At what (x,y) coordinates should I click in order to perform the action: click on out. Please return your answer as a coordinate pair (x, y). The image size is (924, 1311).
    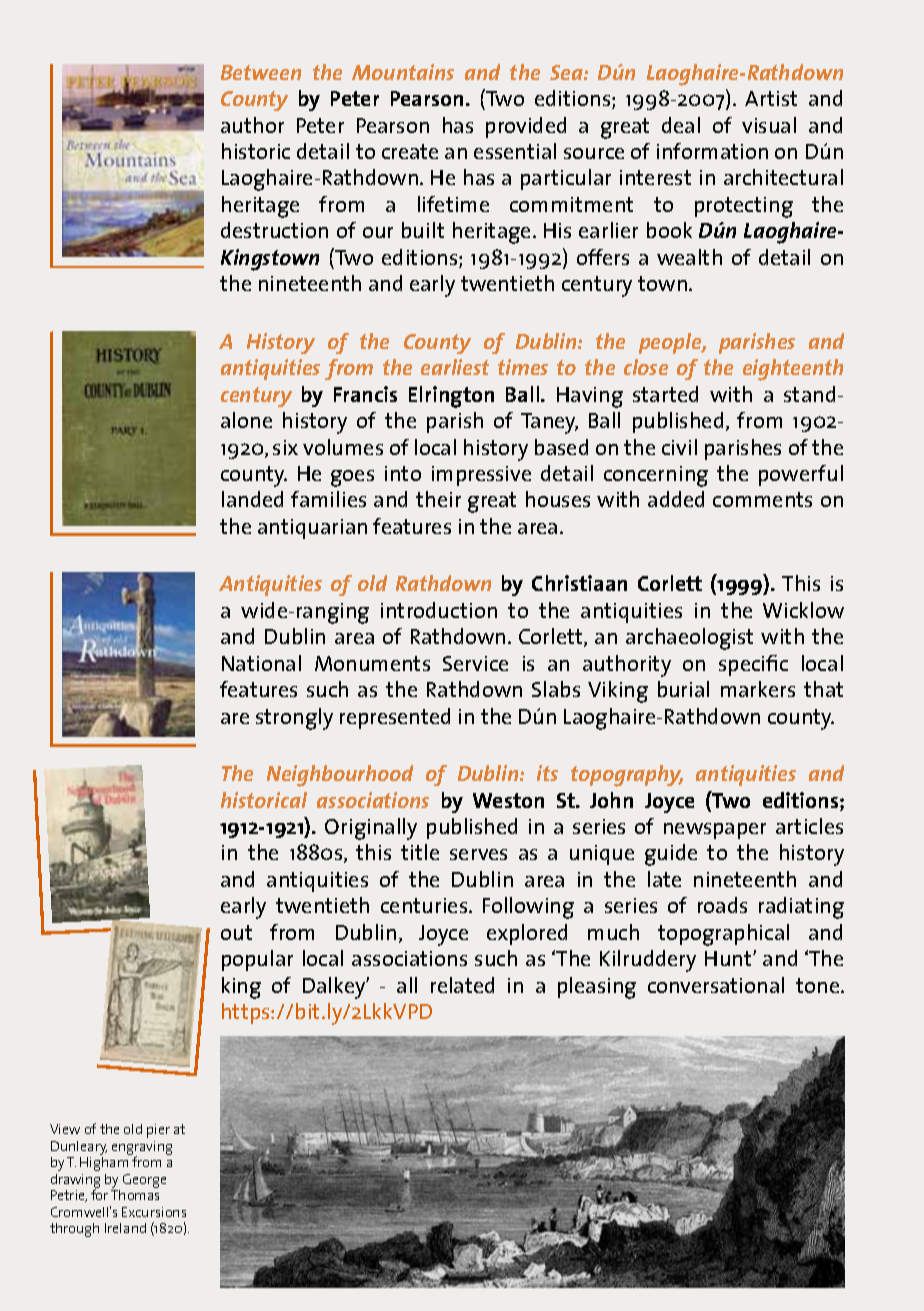
    Looking at the image, I should click on (236, 932).
